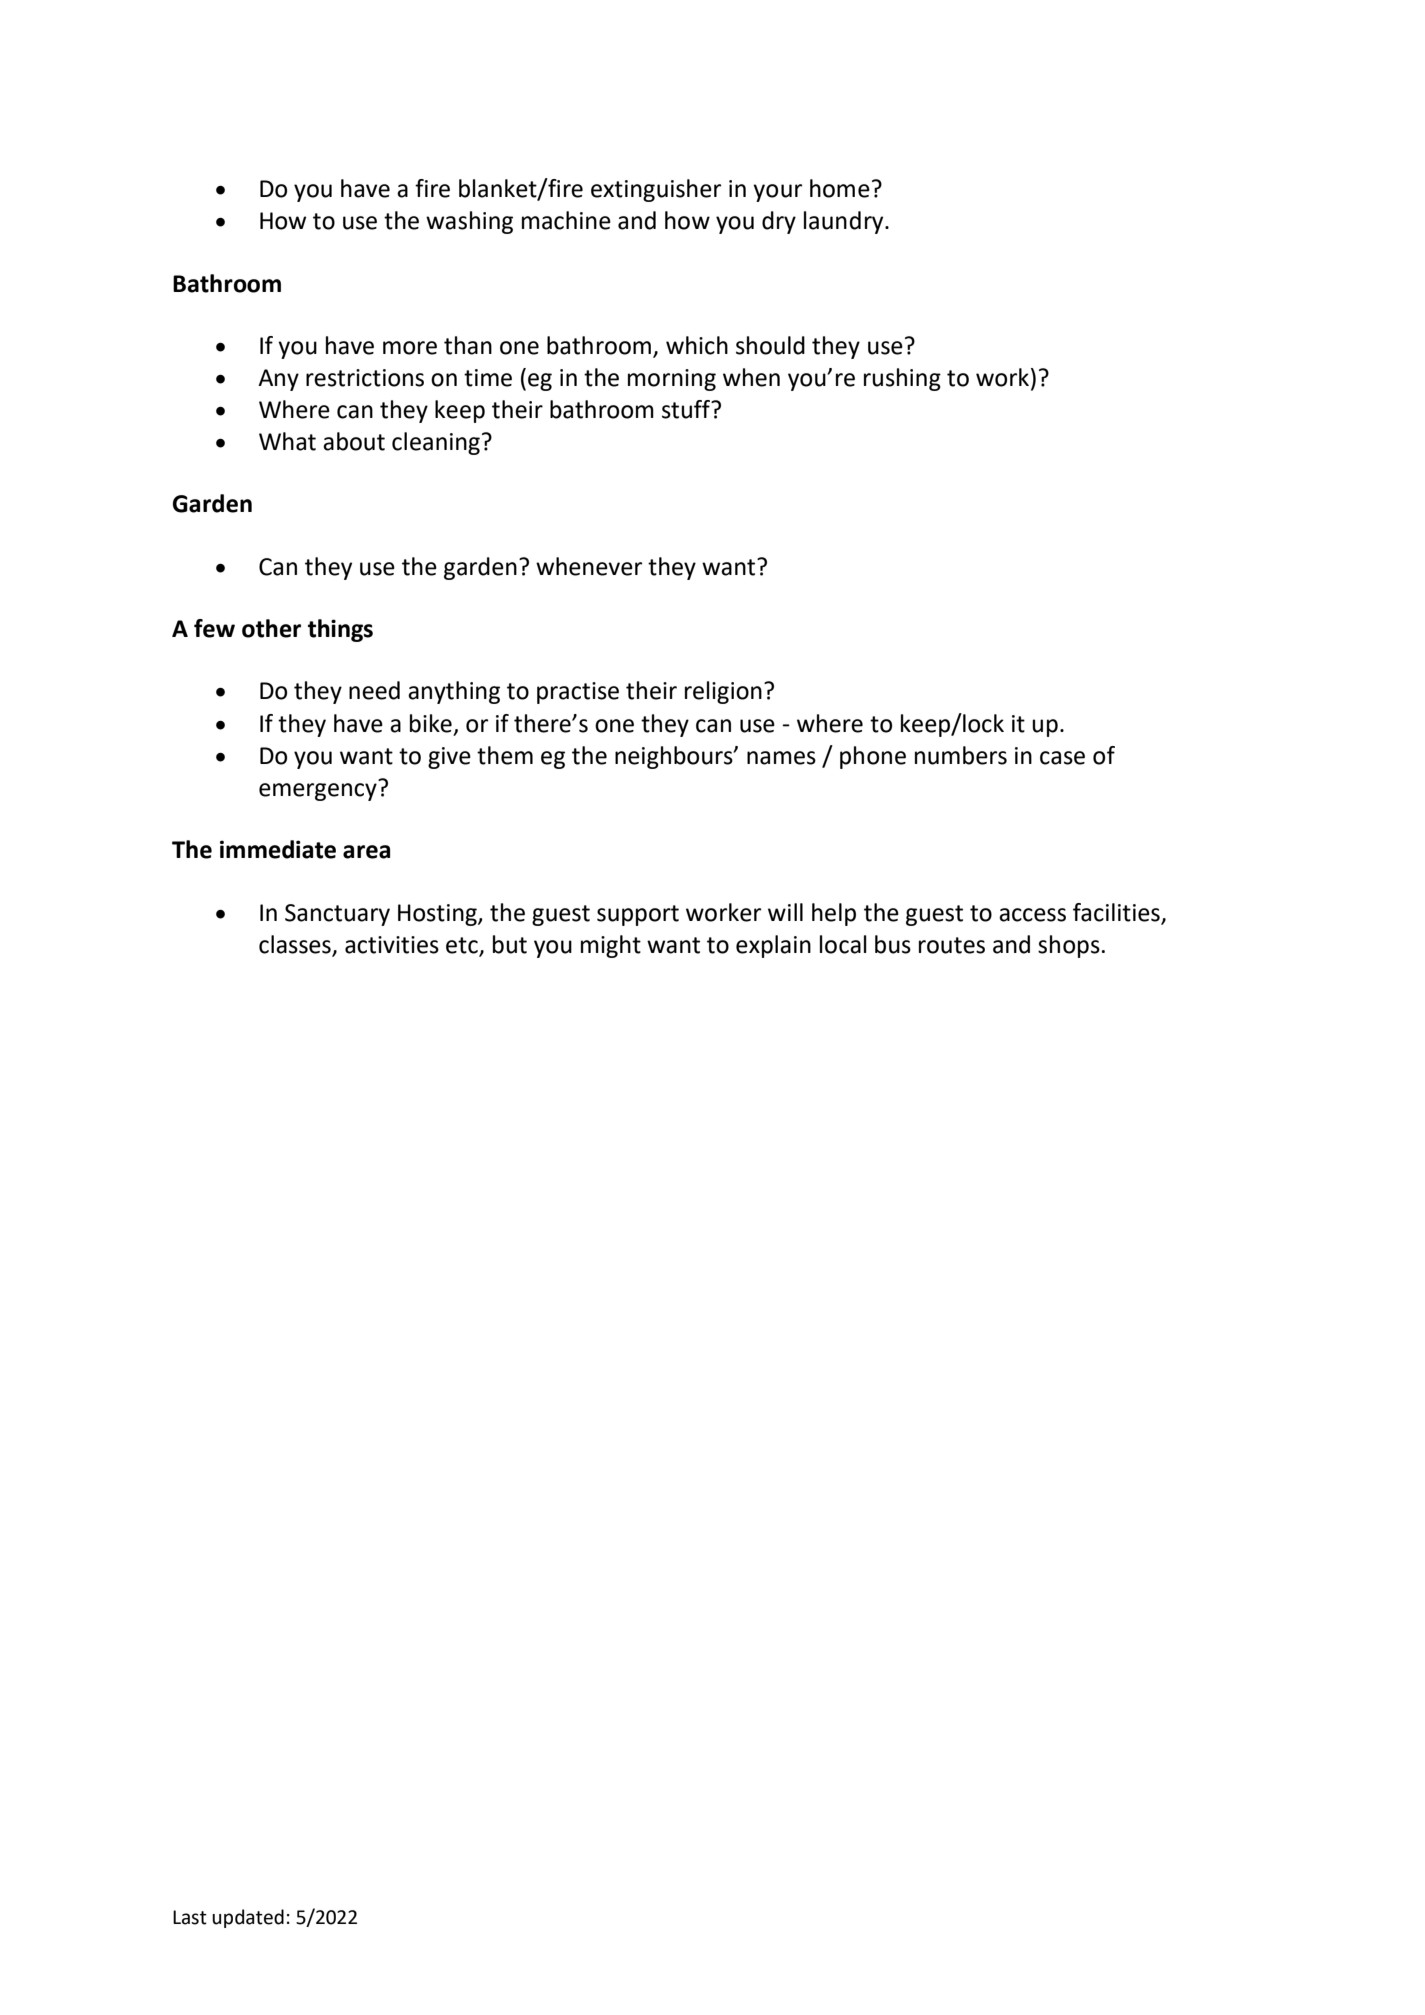 The image size is (1425, 2015). What do you see at coordinates (410, 348) in the screenshot?
I see `more` at bounding box center [410, 348].
